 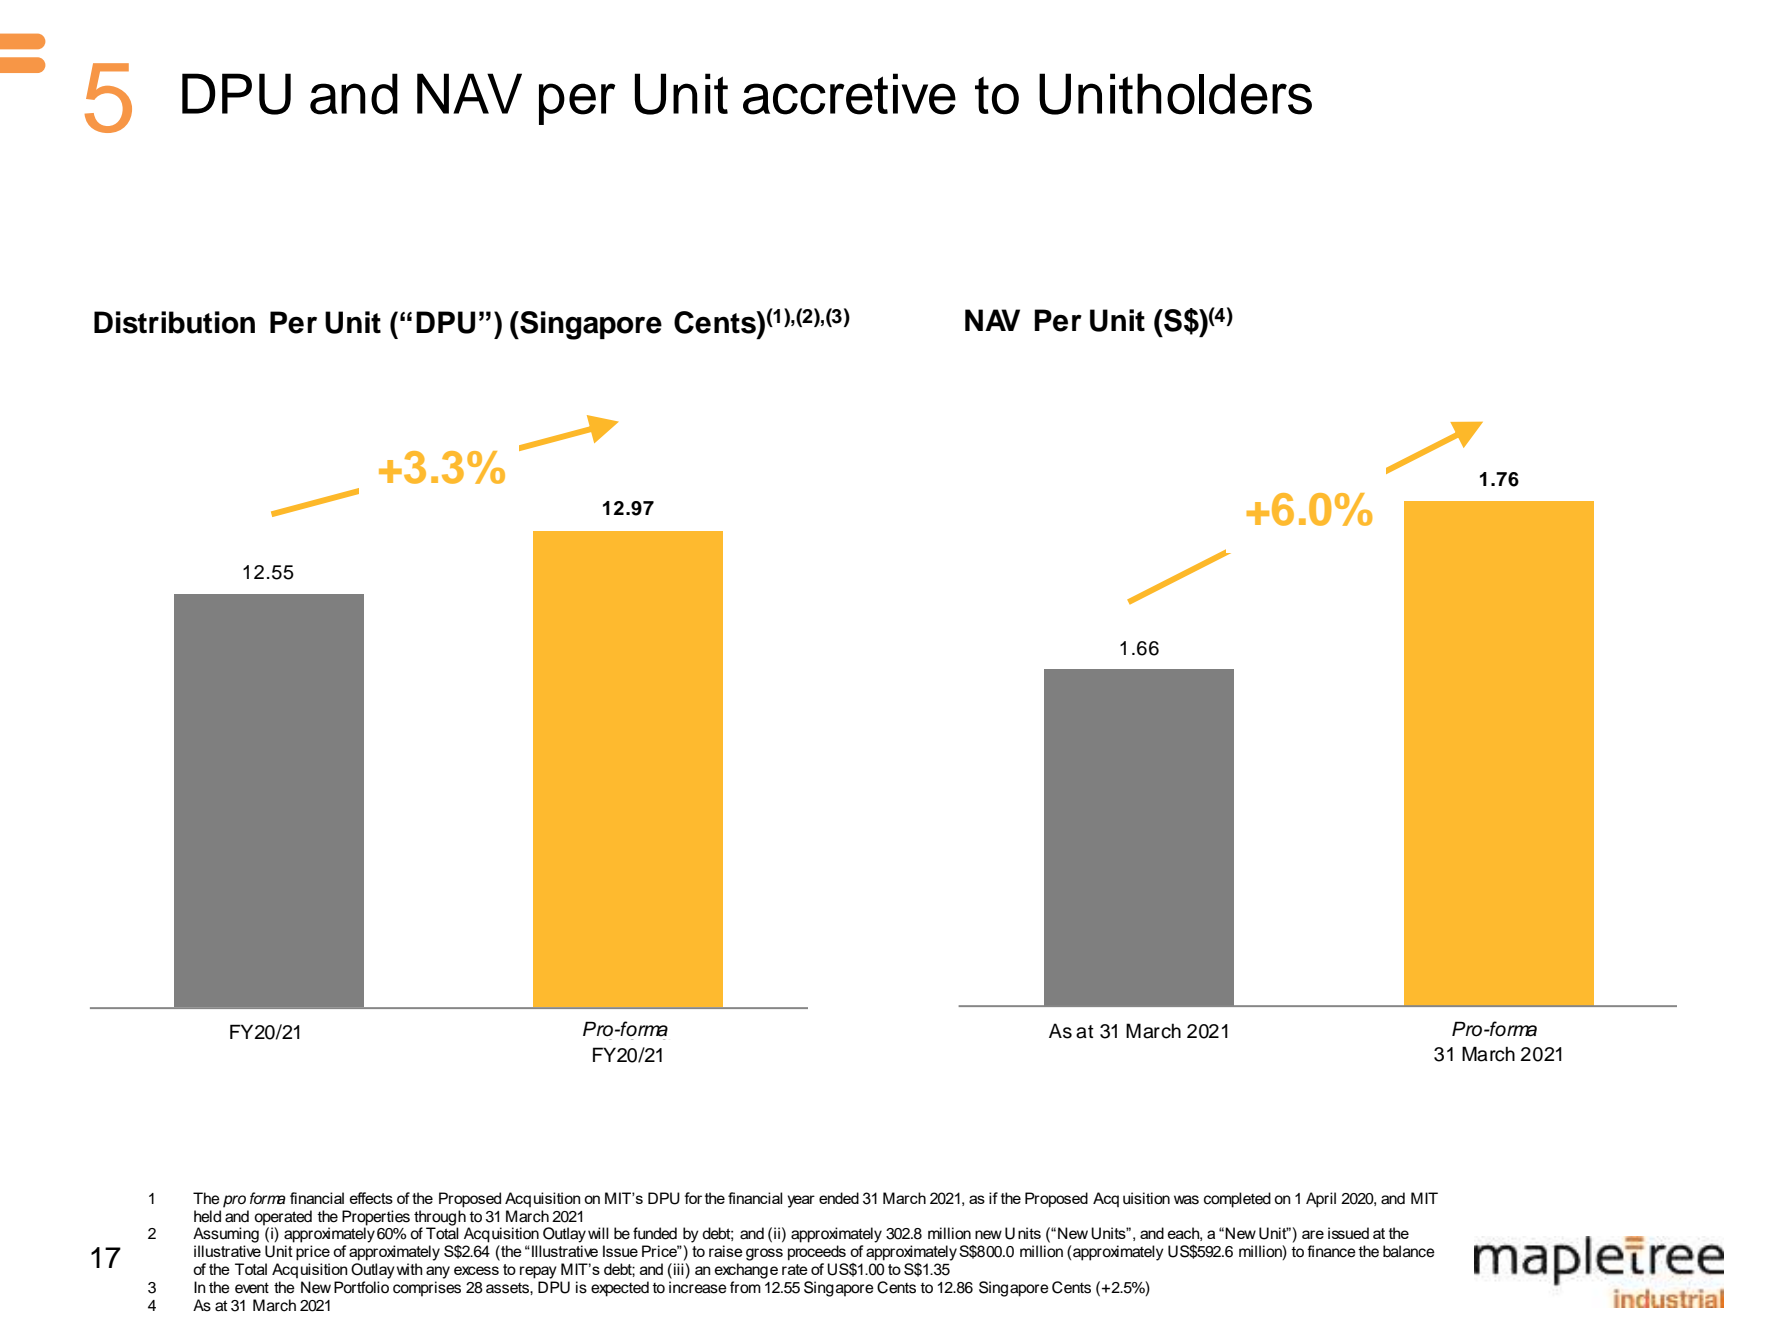 What do you see at coordinates (764, 1254) in the screenshot?
I see `gross` at bounding box center [764, 1254].
